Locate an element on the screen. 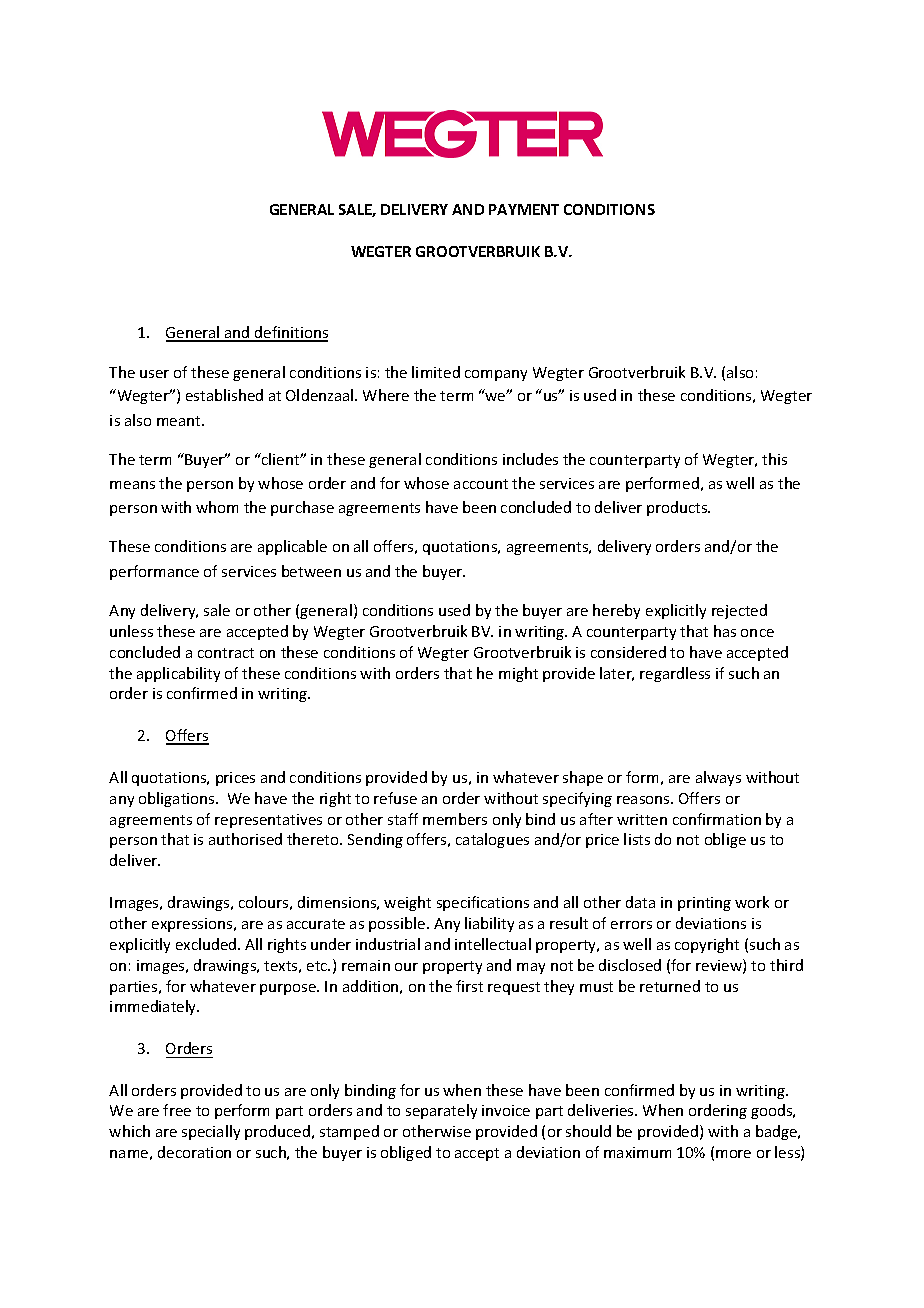 The image size is (924, 1308). definitions is located at coordinates (290, 333).
